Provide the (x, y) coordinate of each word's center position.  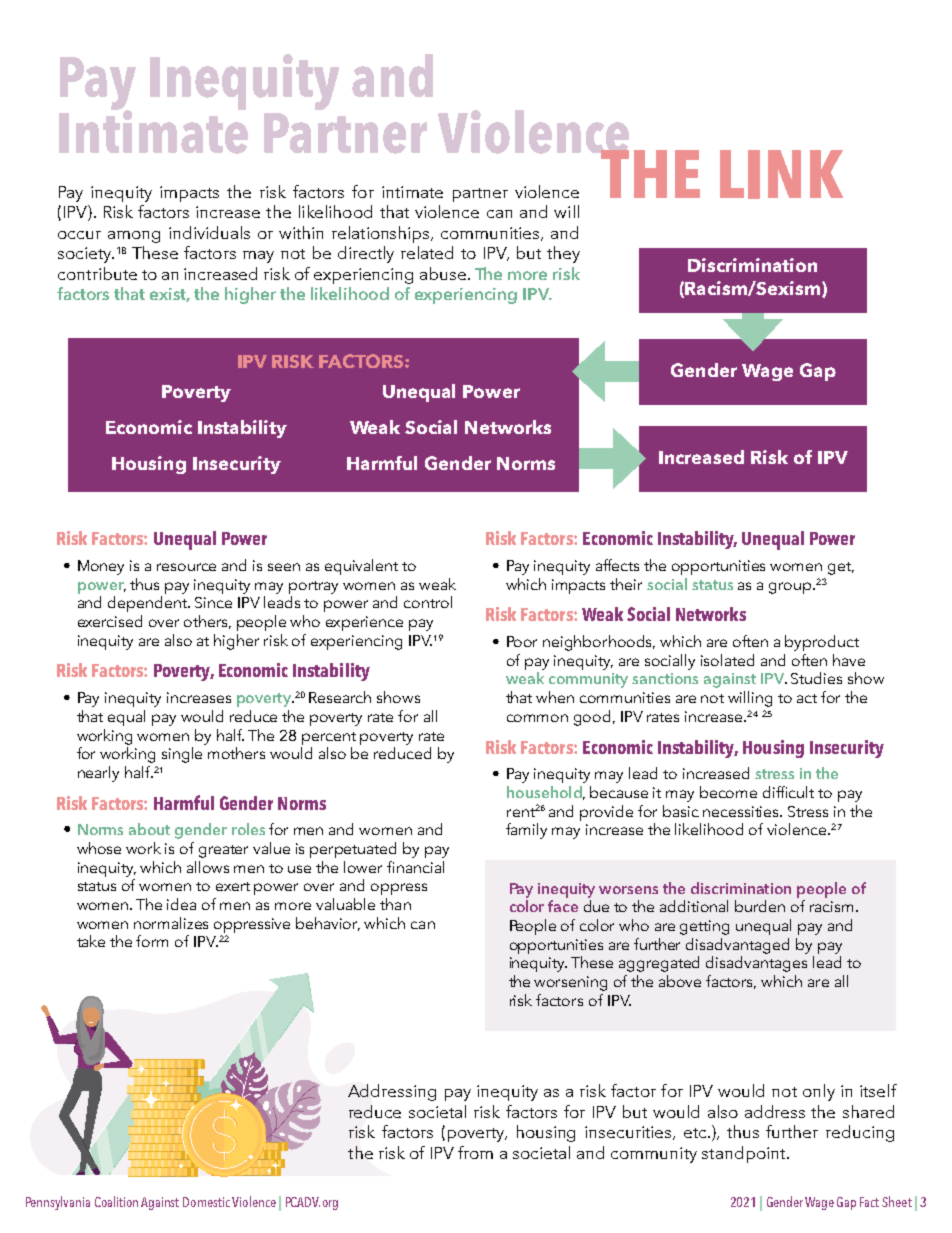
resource (186, 567)
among (134, 237)
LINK (781, 174)
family (526, 831)
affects (617, 565)
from (475, 1152)
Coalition (116, 1201)
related (427, 252)
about (149, 829)
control (428, 602)
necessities (742, 811)
